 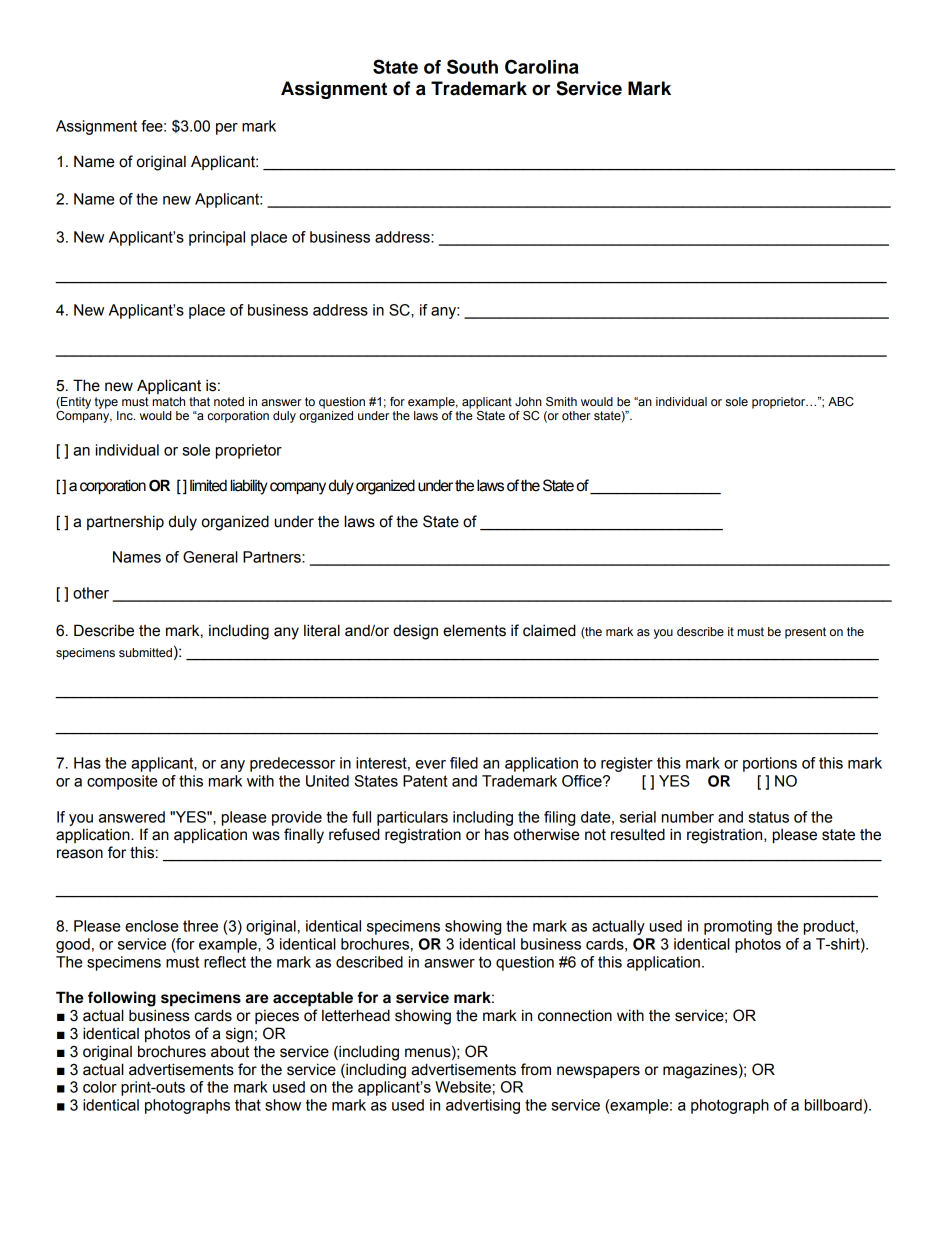 I want to click on John, so click(x=528, y=401).
